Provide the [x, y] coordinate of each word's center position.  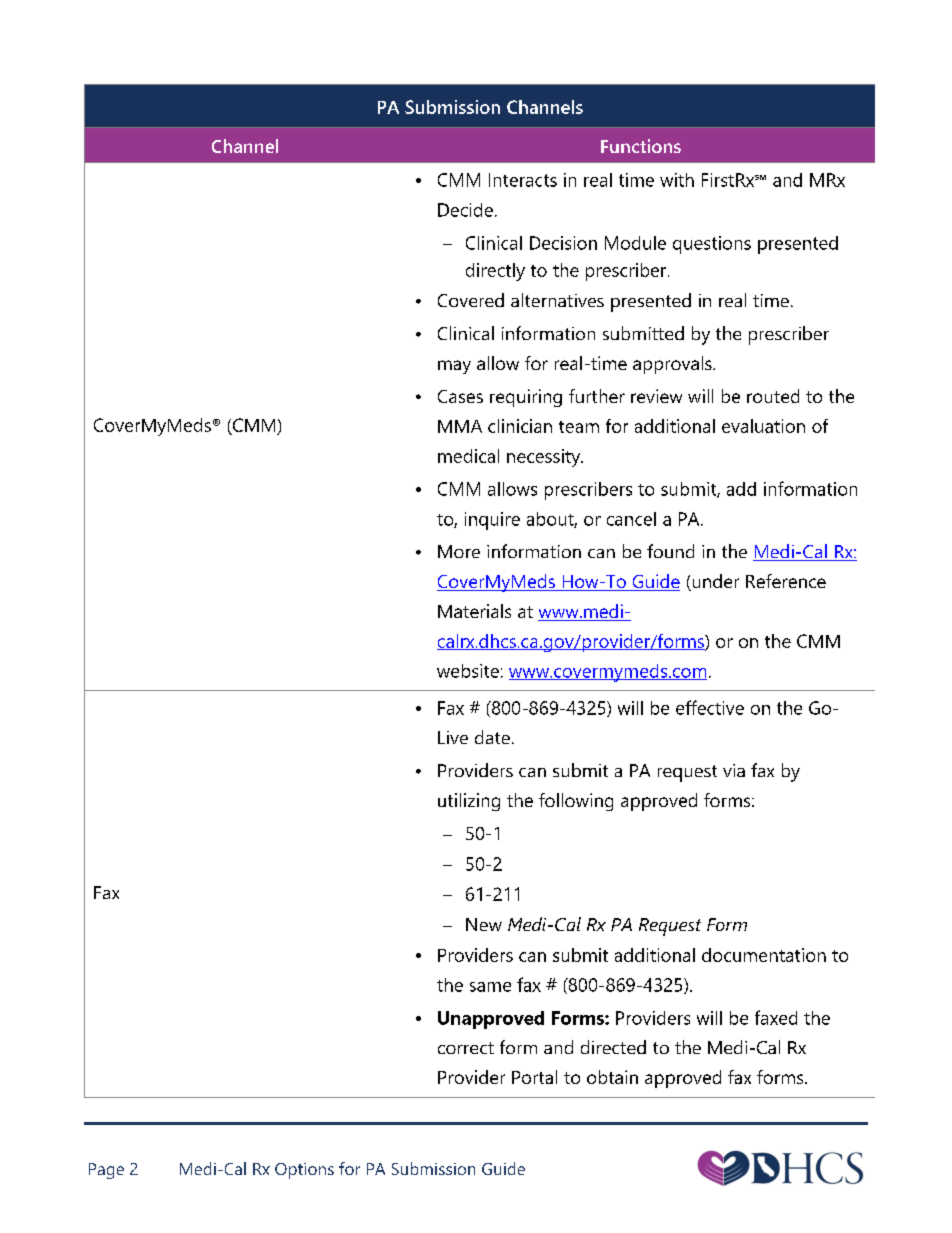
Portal [534, 1077]
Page [106, 1171]
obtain [612, 1077]
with [677, 180]
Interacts [523, 180]
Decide [465, 210]
